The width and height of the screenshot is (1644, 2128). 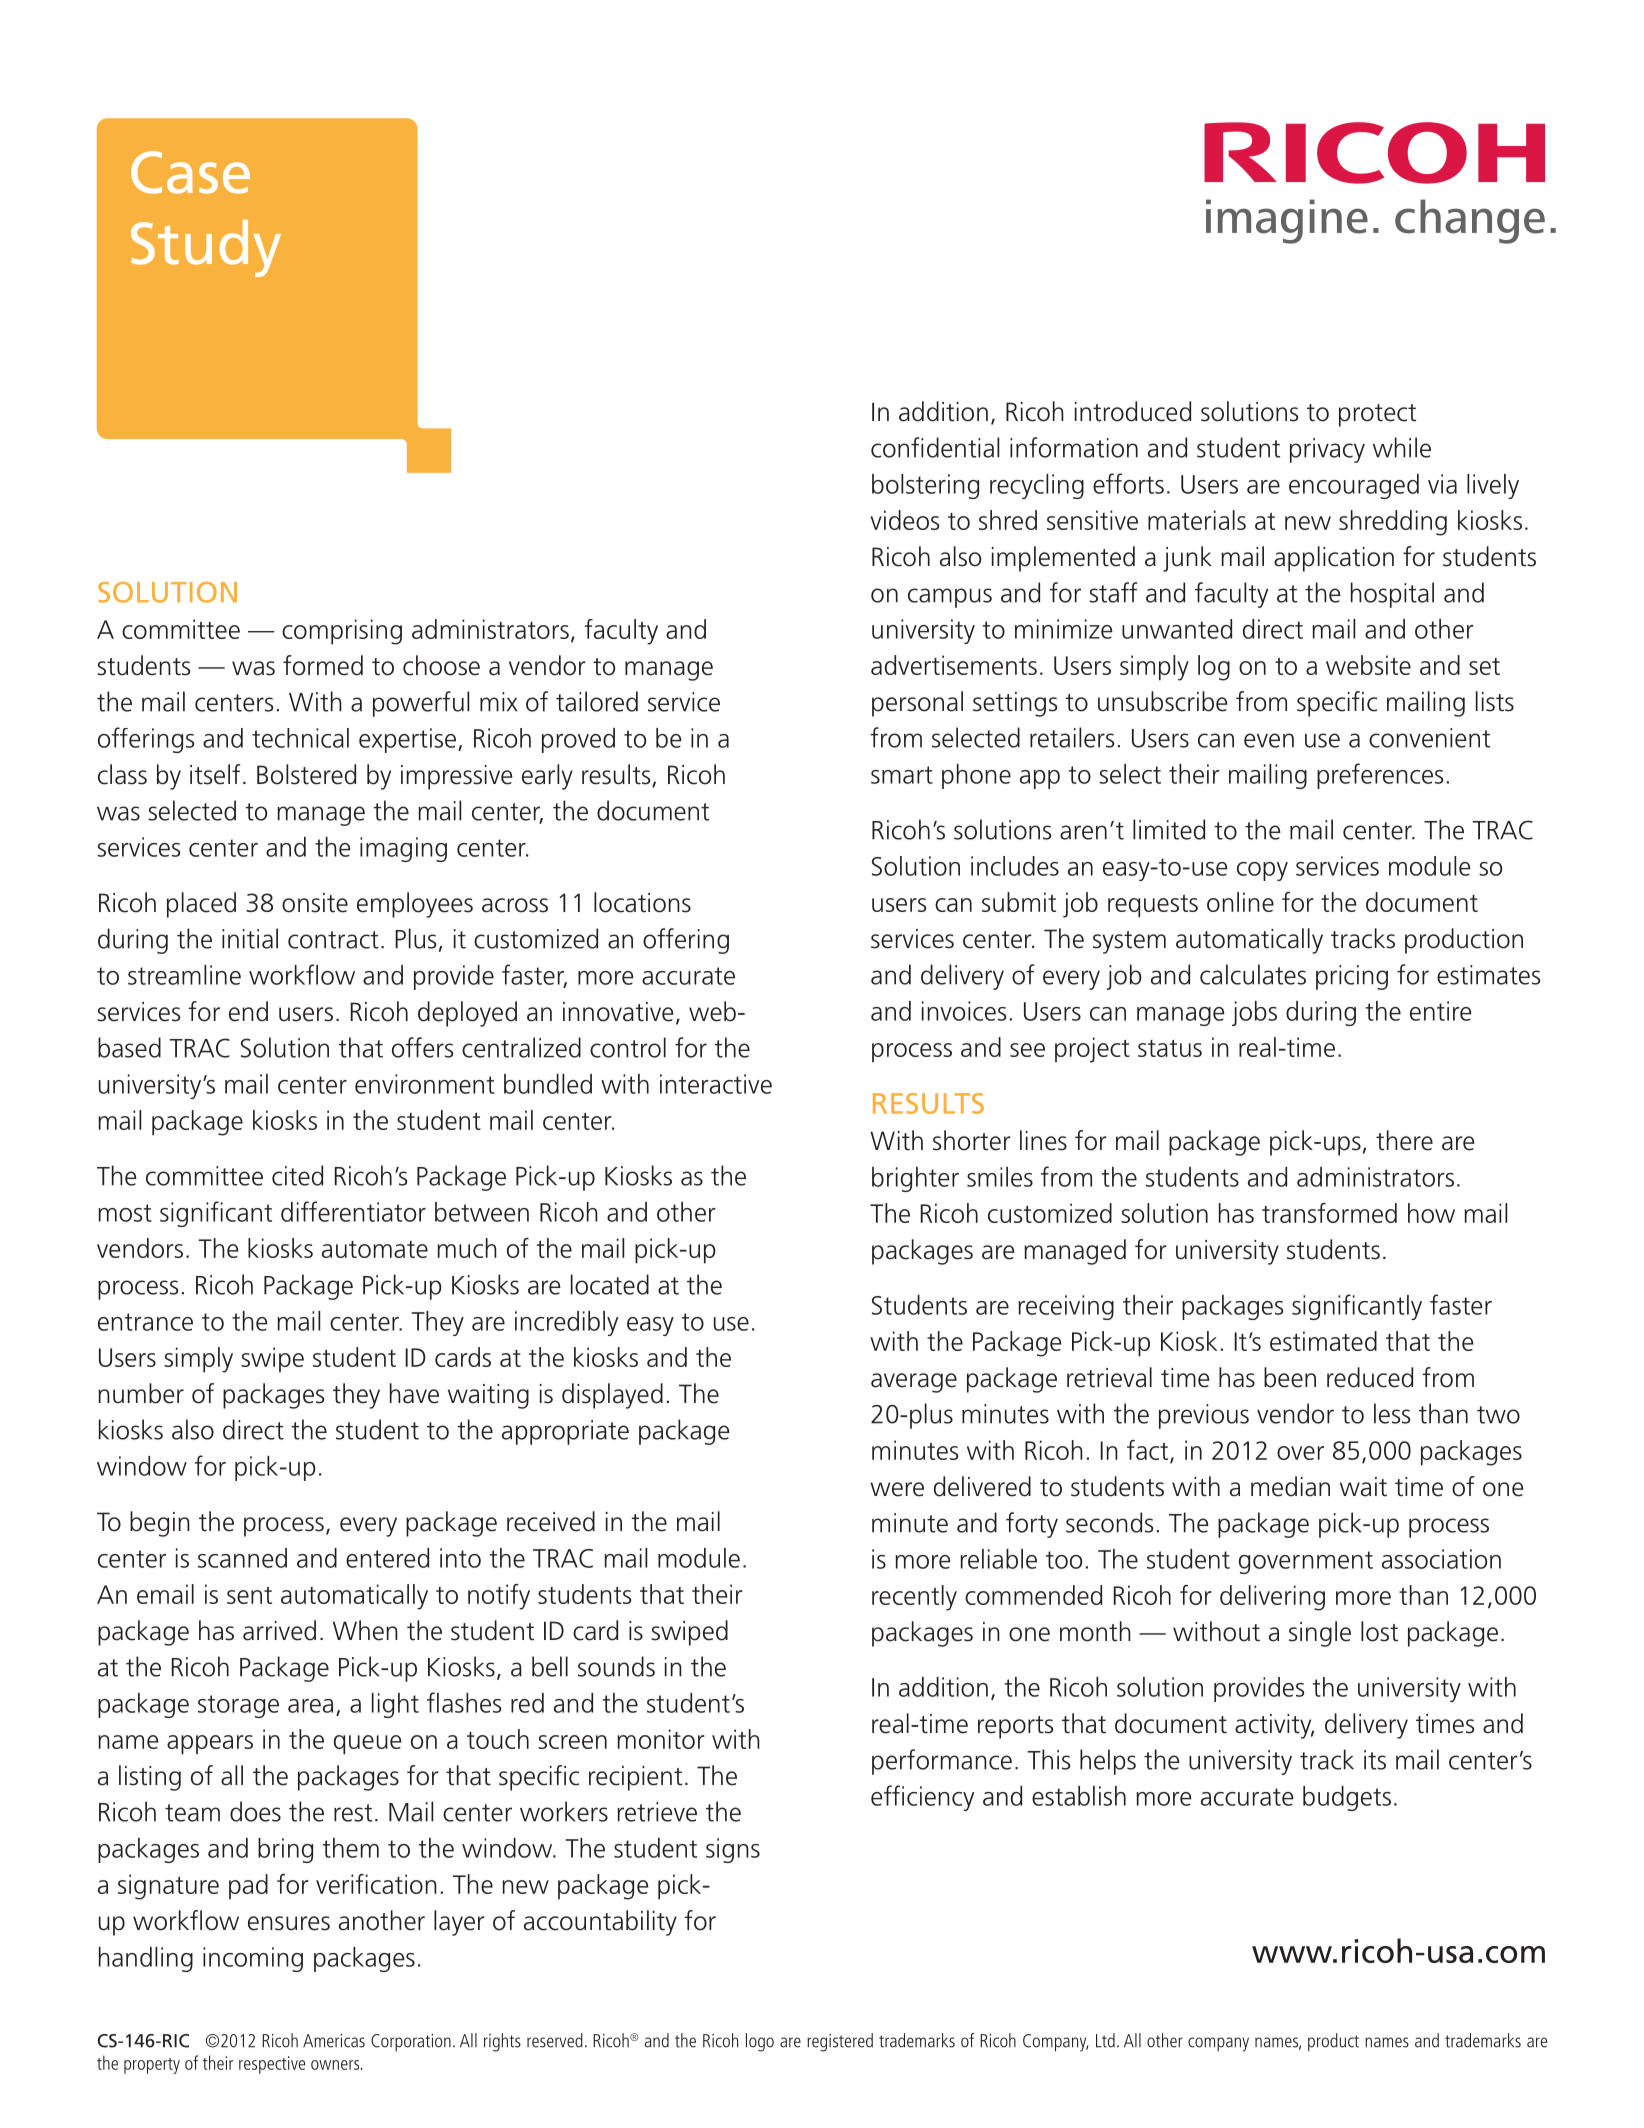 What do you see at coordinates (914, 1383) in the screenshot?
I see `average` at bounding box center [914, 1383].
